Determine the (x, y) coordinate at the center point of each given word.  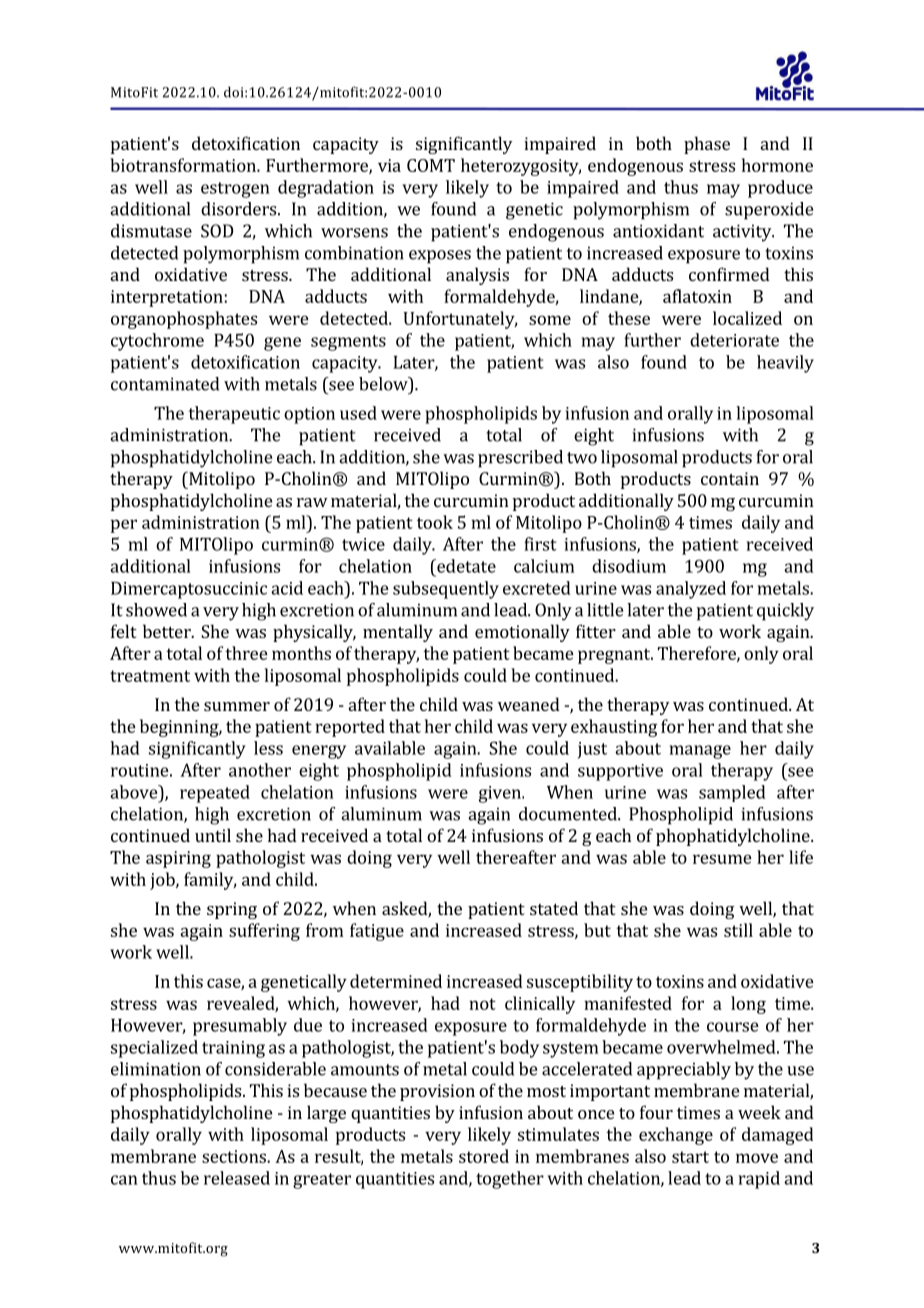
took (435, 522)
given (501, 794)
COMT (431, 165)
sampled (732, 793)
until (213, 835)
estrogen (235, 190)
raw (312, 502)
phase (707, 145)
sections (235, 1156)
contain (730, 478)
